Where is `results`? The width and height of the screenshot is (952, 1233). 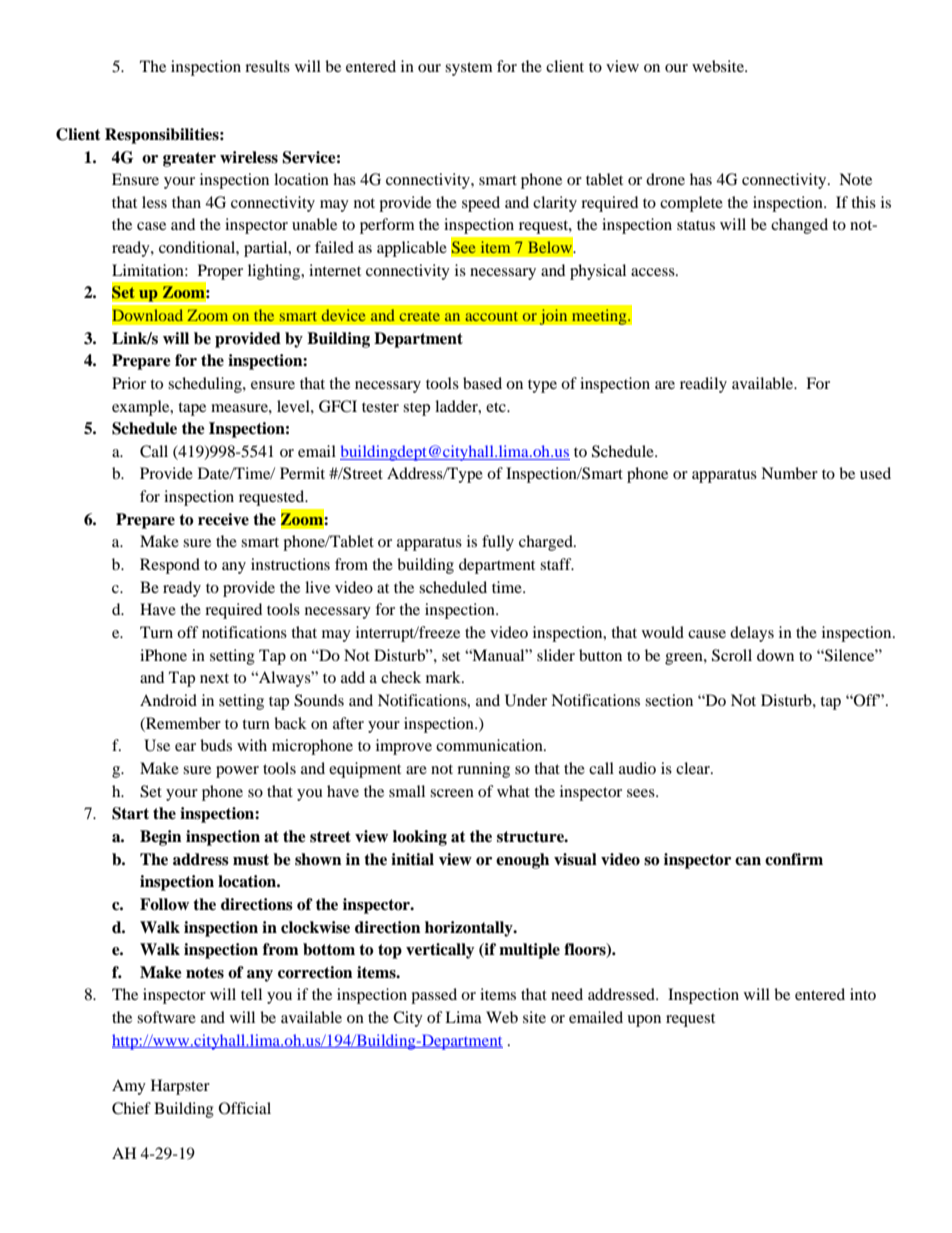
results is located at coordinates (267, 66).
